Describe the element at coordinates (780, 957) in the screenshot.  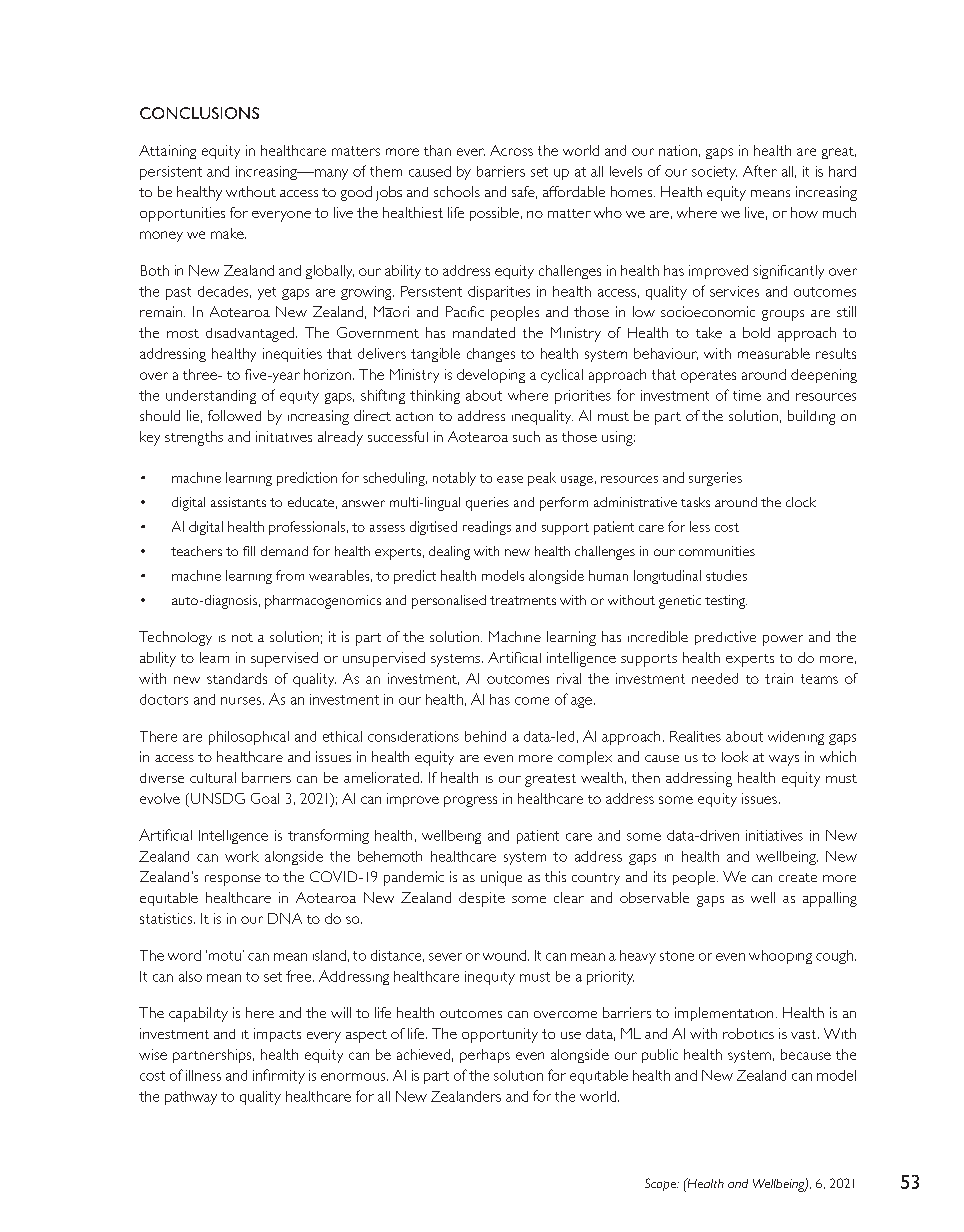
I see `whooping` at that location.
